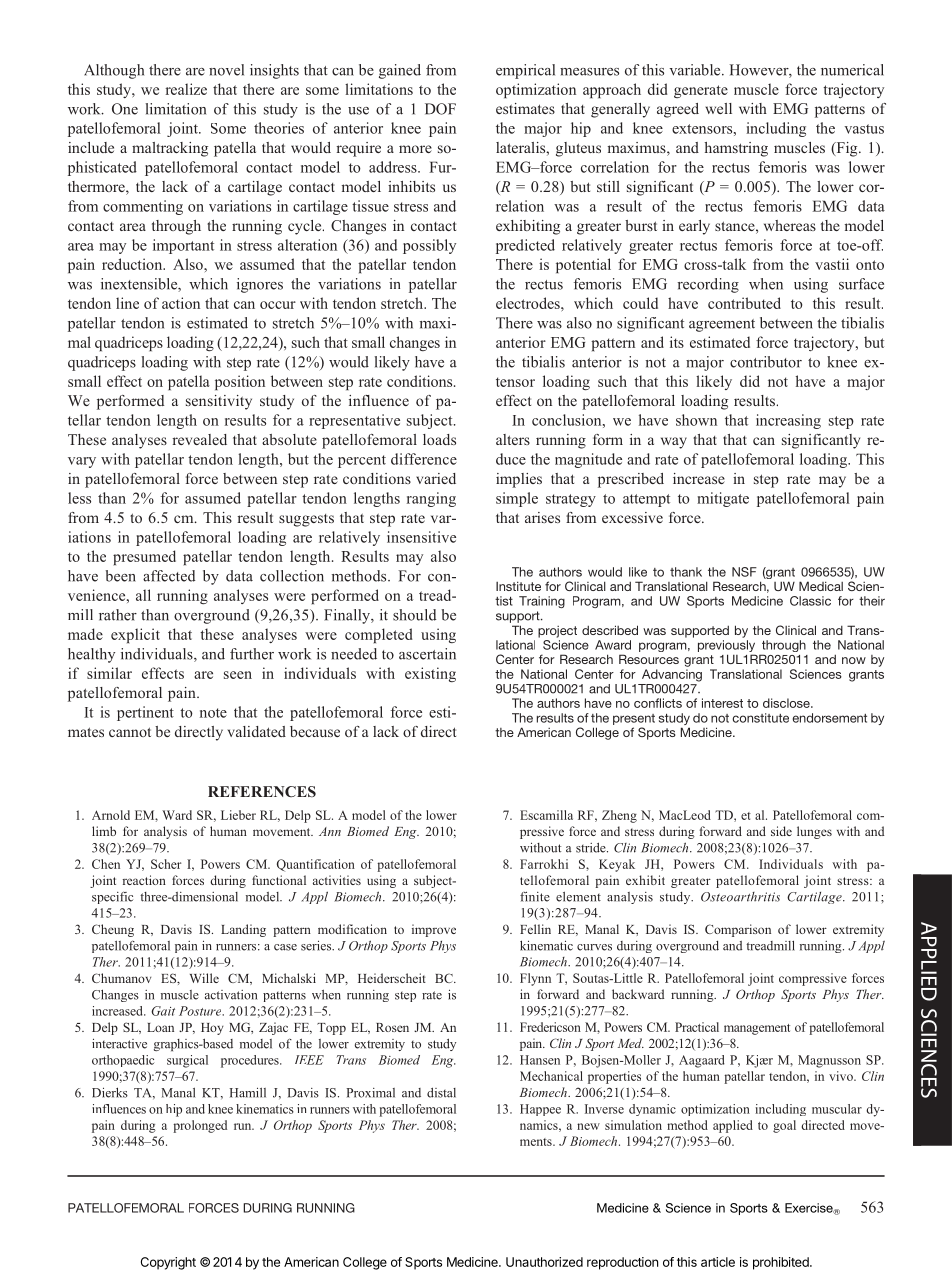  Describe the element at coordinates (757, 1029) in the image. I see `management` at that location.
